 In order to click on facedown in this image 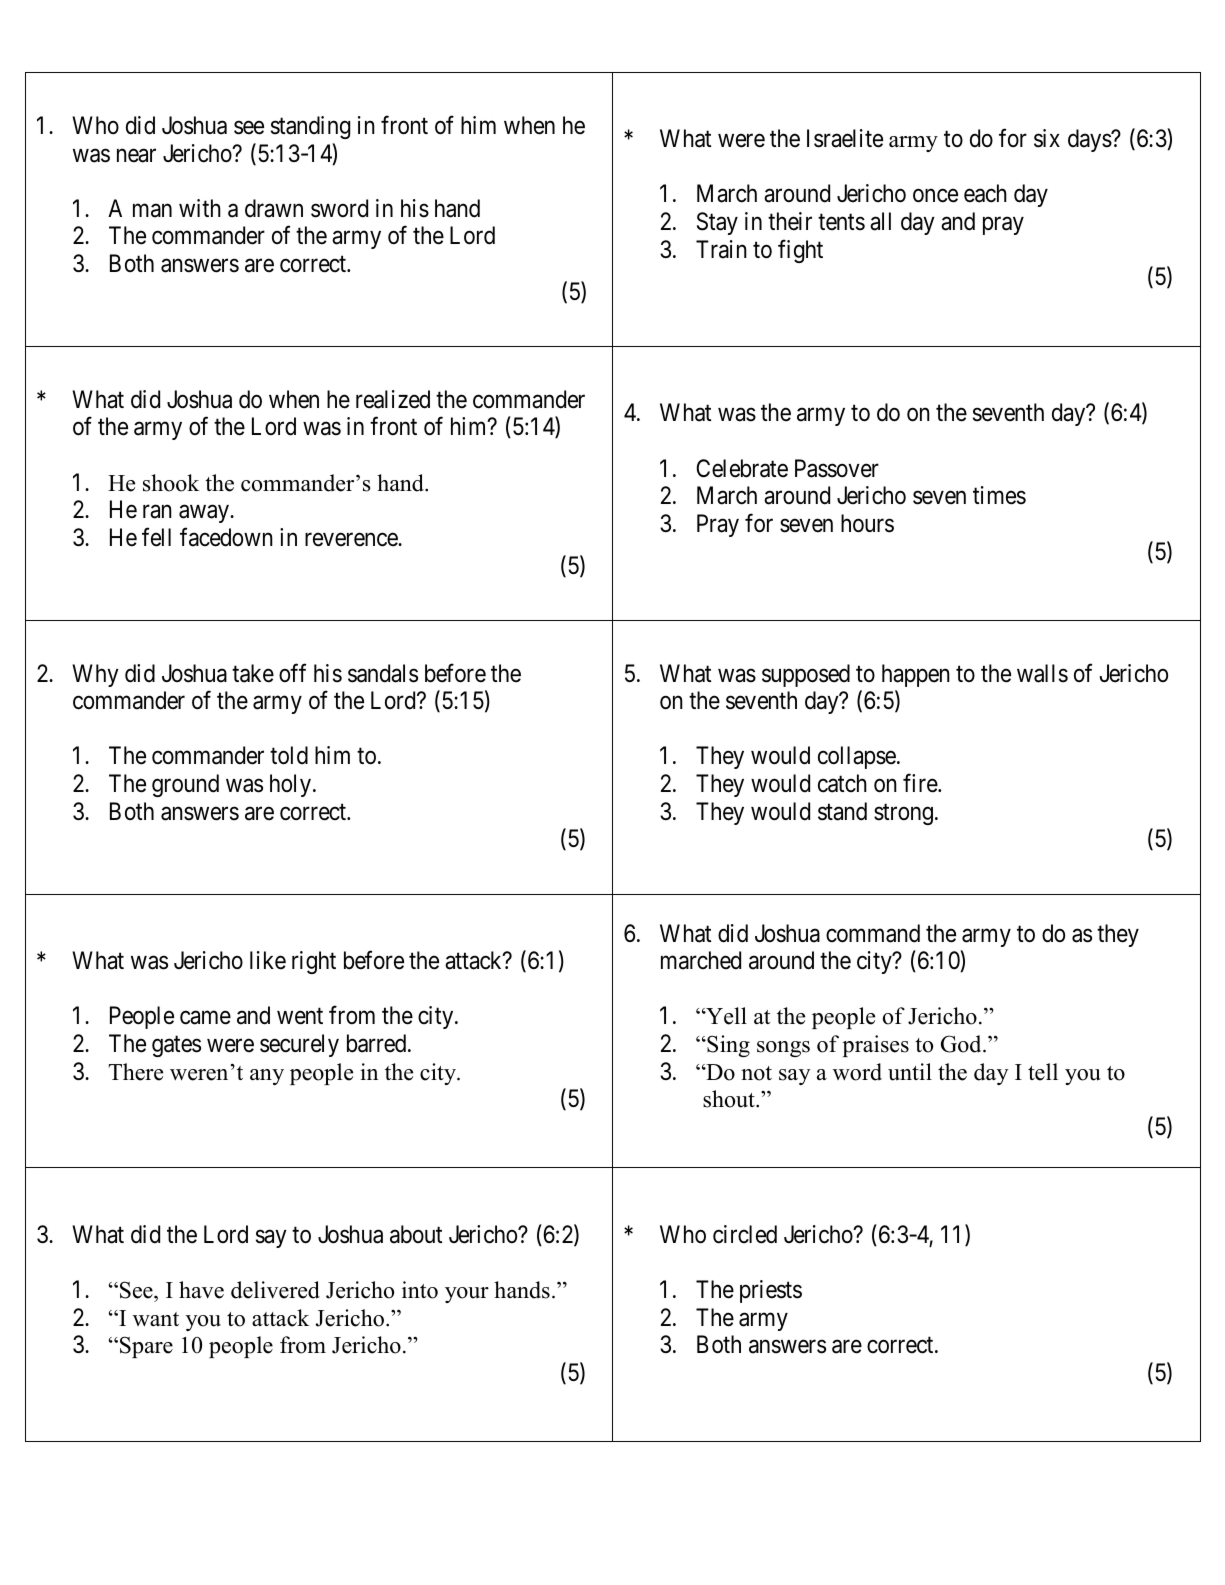, I will do `click(226, 537)`.
